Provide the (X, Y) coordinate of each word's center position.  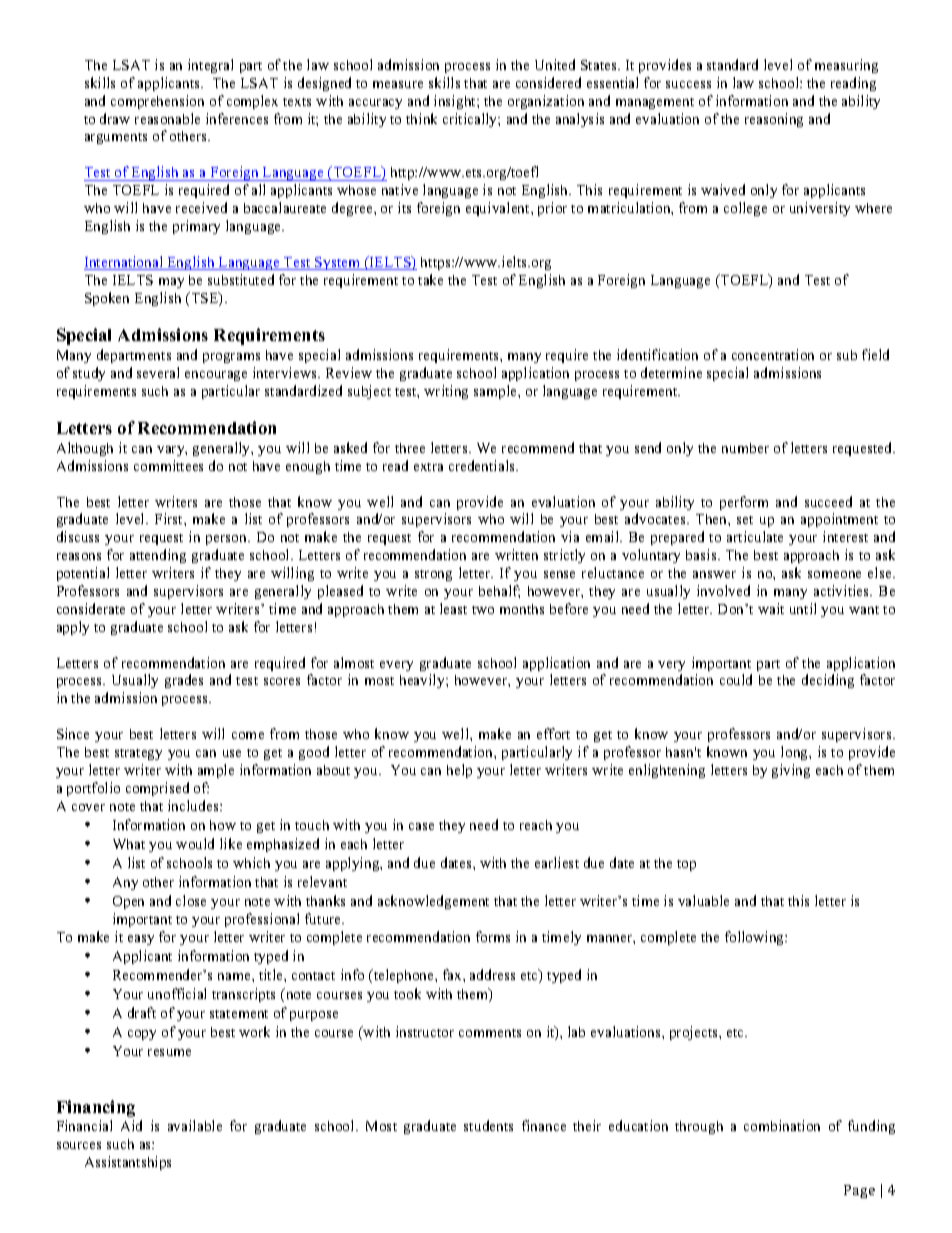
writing (446, 392)
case (421, 826)
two (483, 610)
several (158, 372)
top (686, 865)
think (421, 118)
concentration (773, 354)
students (488, 1125)
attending (158, 556)
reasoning (774, 120)
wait (771, 608)
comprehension (157, 102)
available (195, 1125)
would (195, 843)
